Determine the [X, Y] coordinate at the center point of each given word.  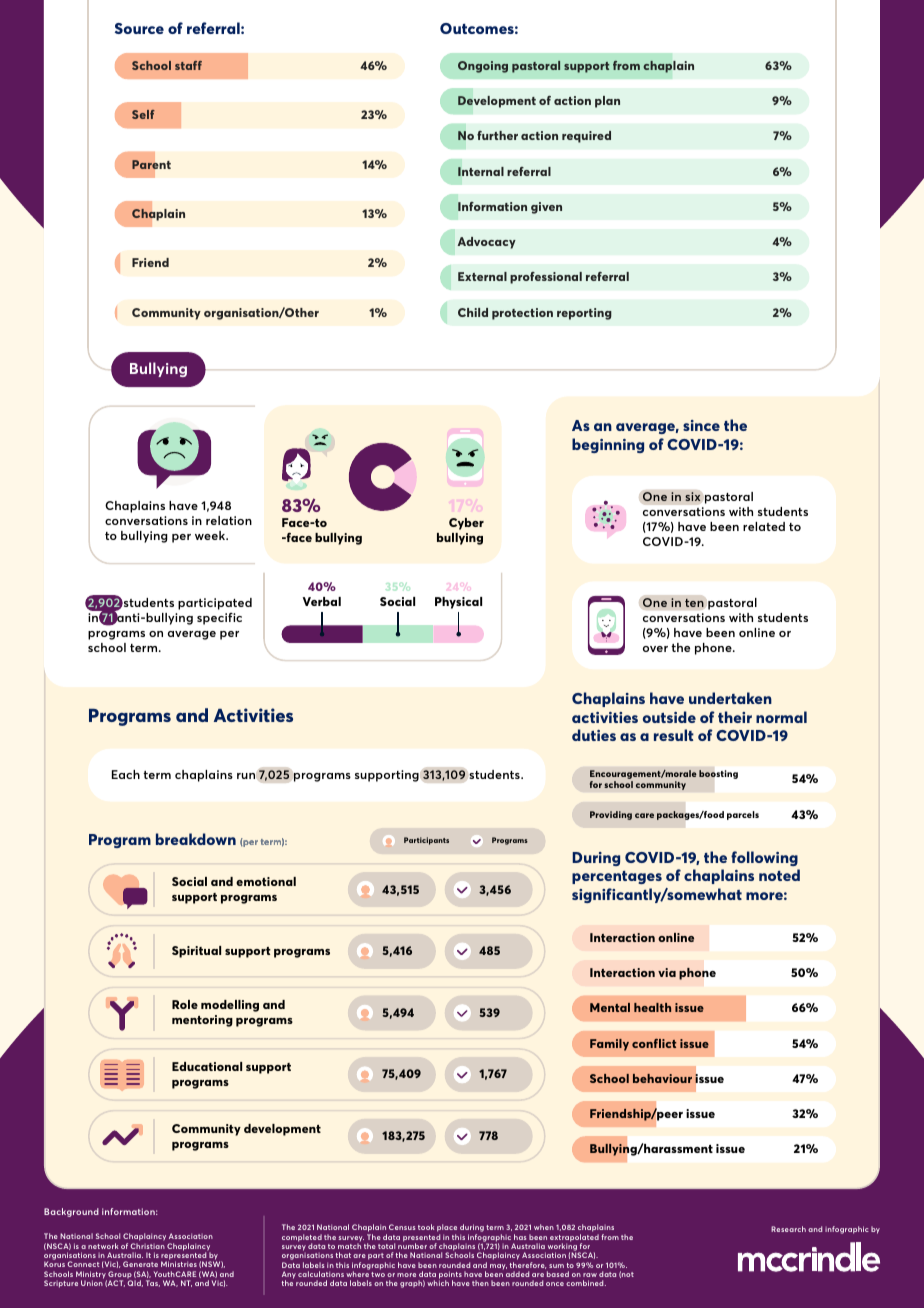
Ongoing [483, 67]
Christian [147, 1246]
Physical [458, 603]
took [426, 1227]
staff [188, 65]
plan [607, 102]
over [655, 649]
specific [219, 619]
